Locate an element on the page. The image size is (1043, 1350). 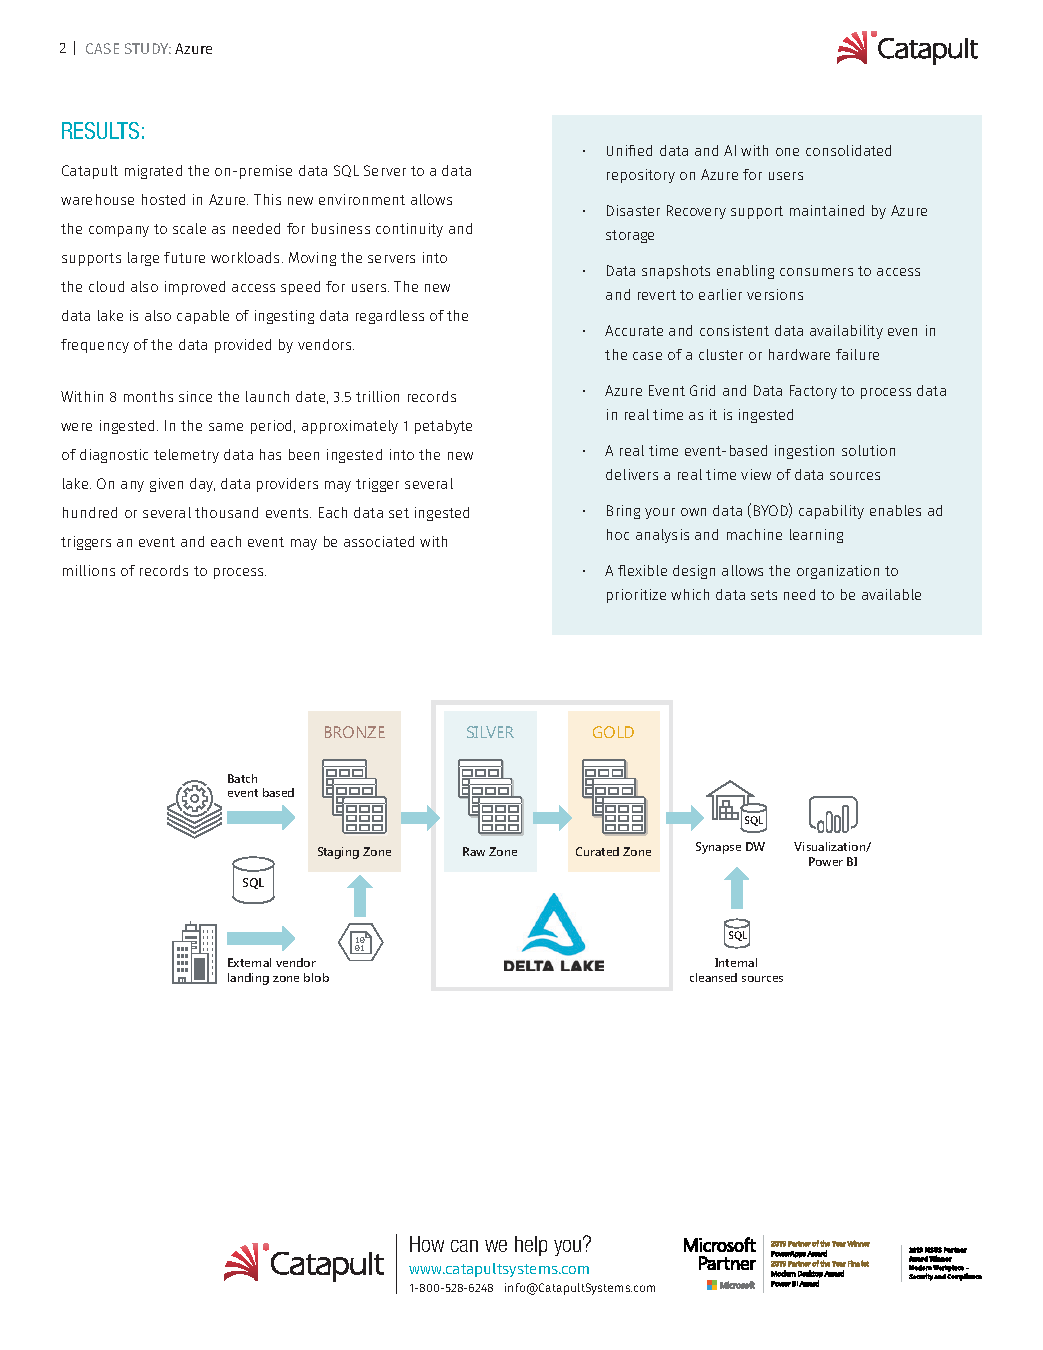
millions is located at coordinates (89, 570).
